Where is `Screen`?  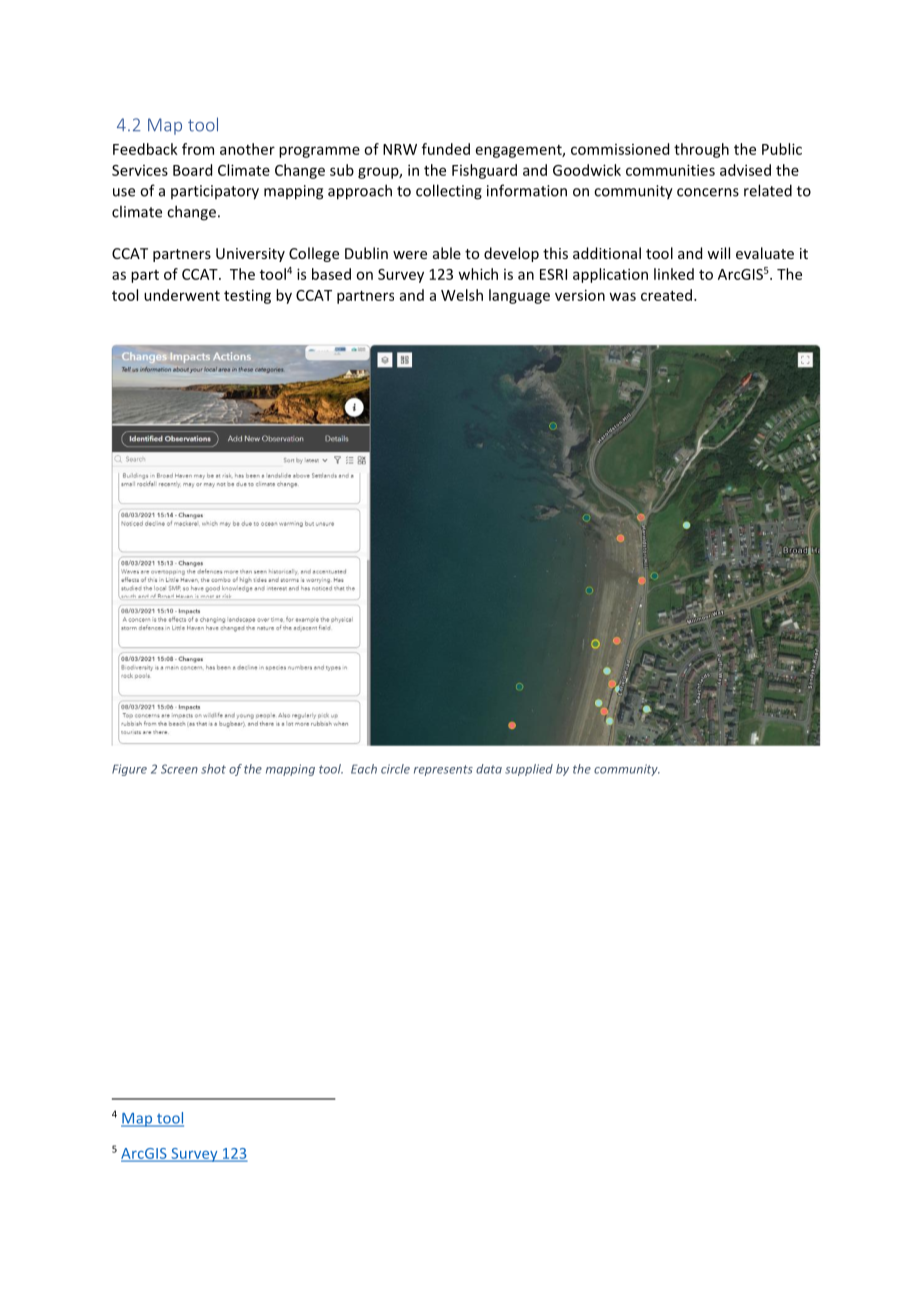 Screen is located at coordinates (179, 769).
